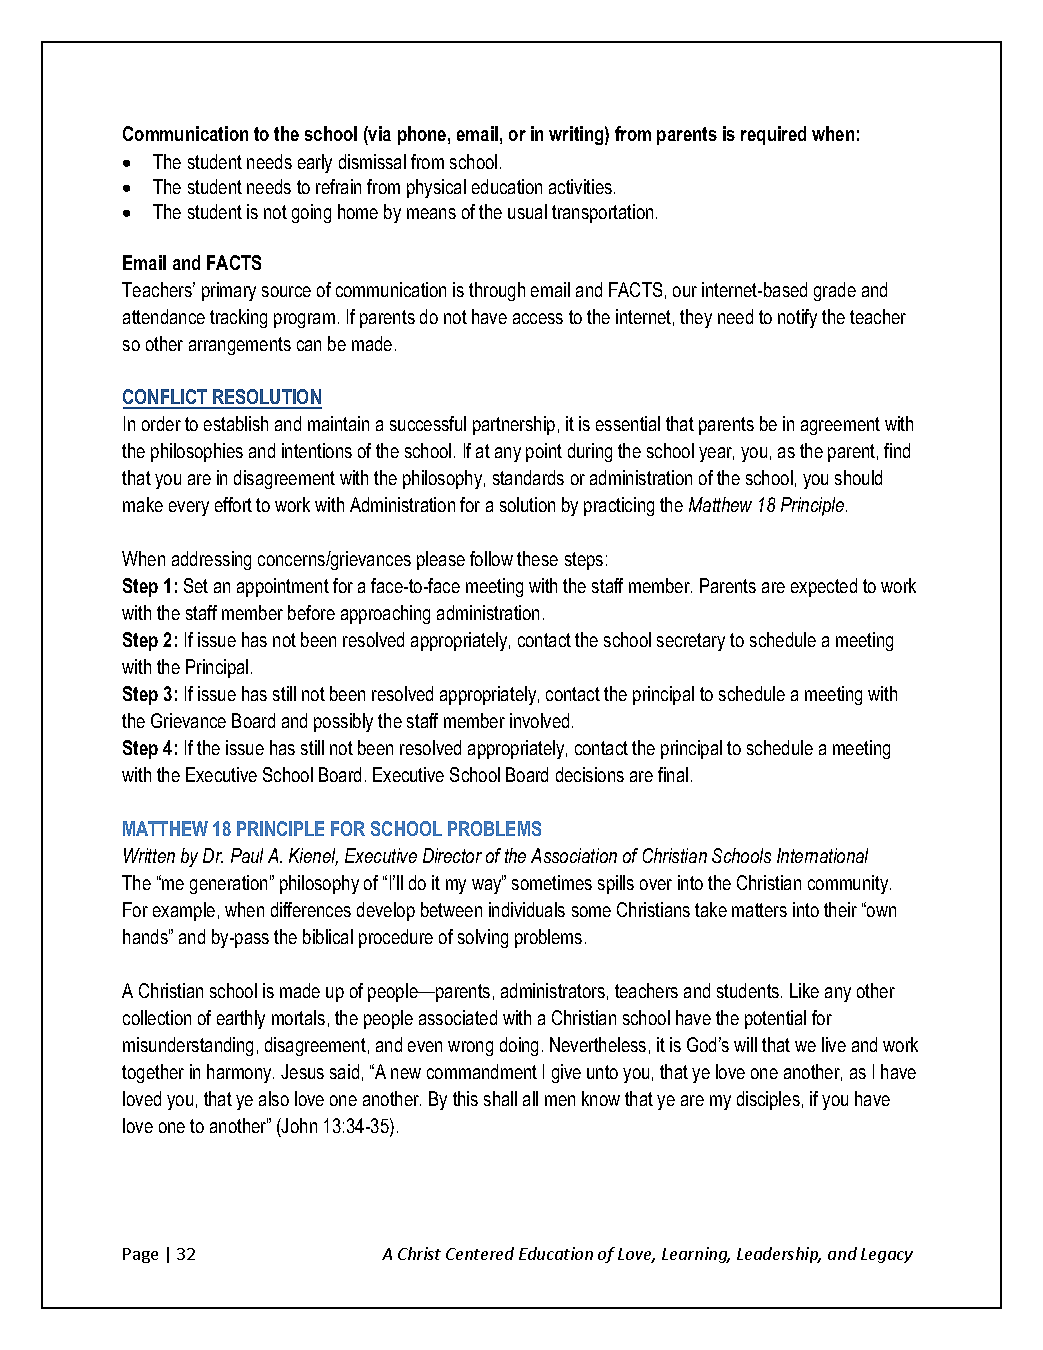 The width and height of the image is (1043, 1350). What do you see at coordinates (315, 163) in the image?
I see `early` at bounding box center [315, 163].
